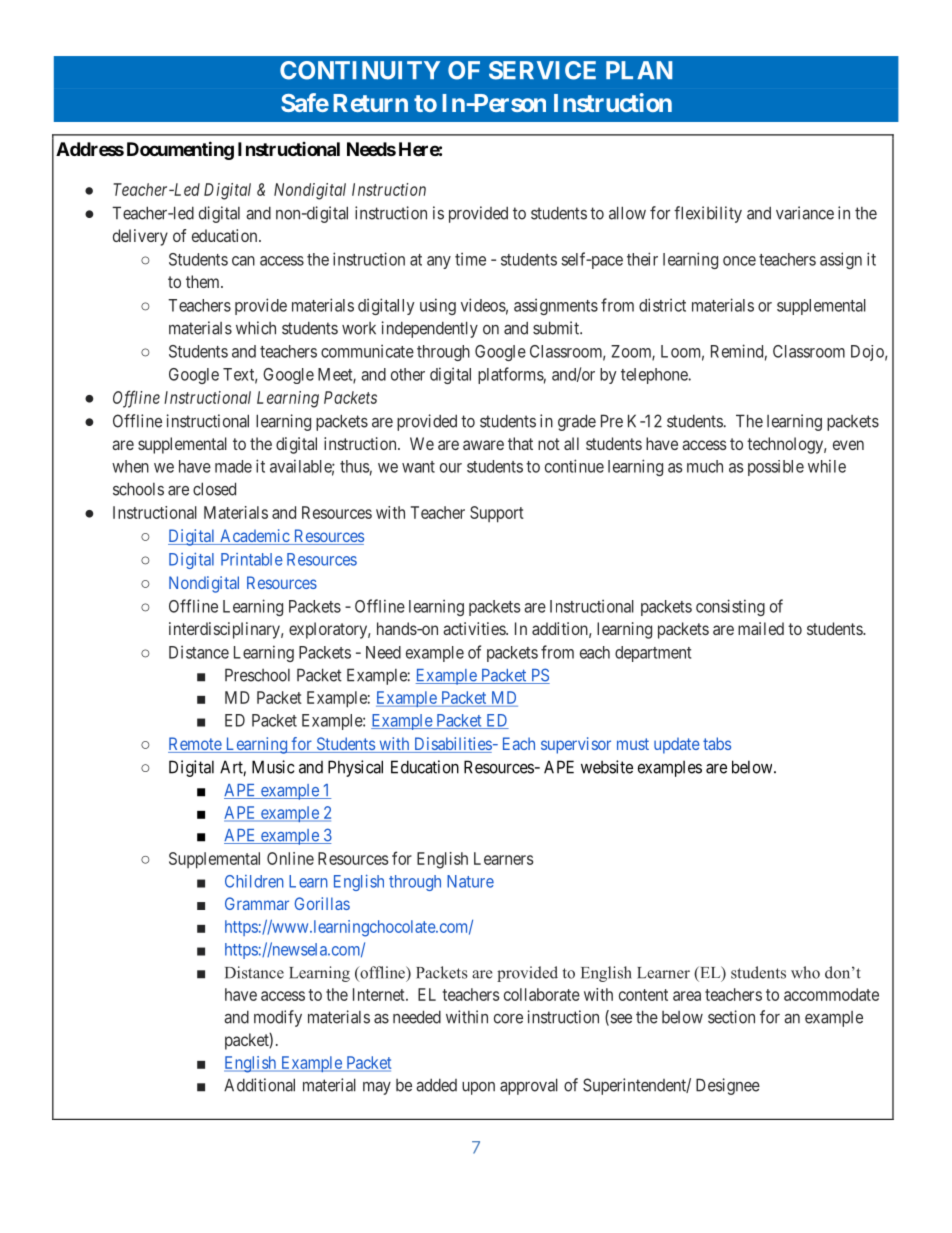 The height and width of the screenshot is (1233, 952). I want to click on Printable, so click(252, 559).
